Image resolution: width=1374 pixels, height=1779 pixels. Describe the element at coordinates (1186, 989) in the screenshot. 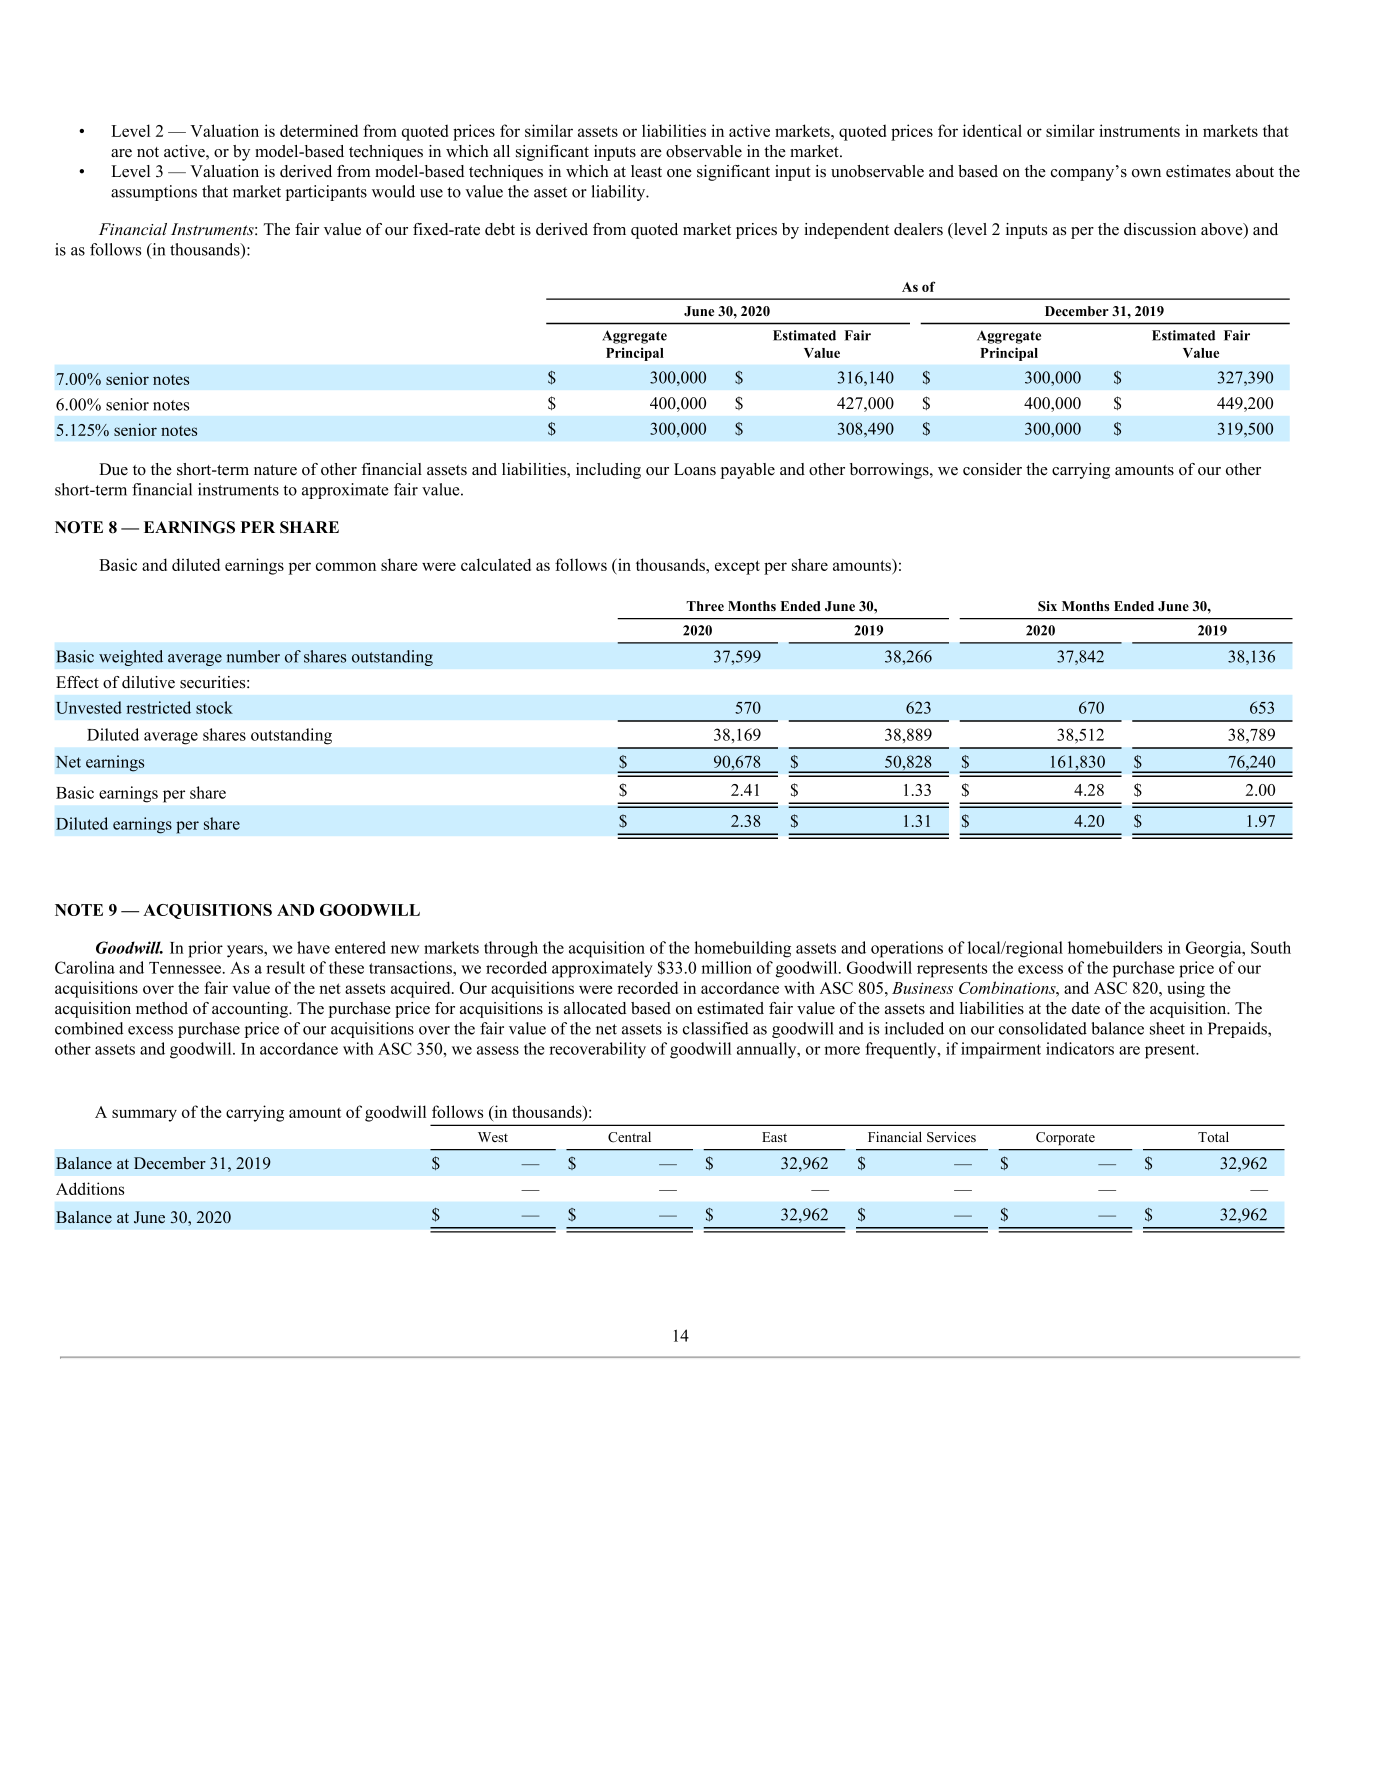

I see `using` at that location.
